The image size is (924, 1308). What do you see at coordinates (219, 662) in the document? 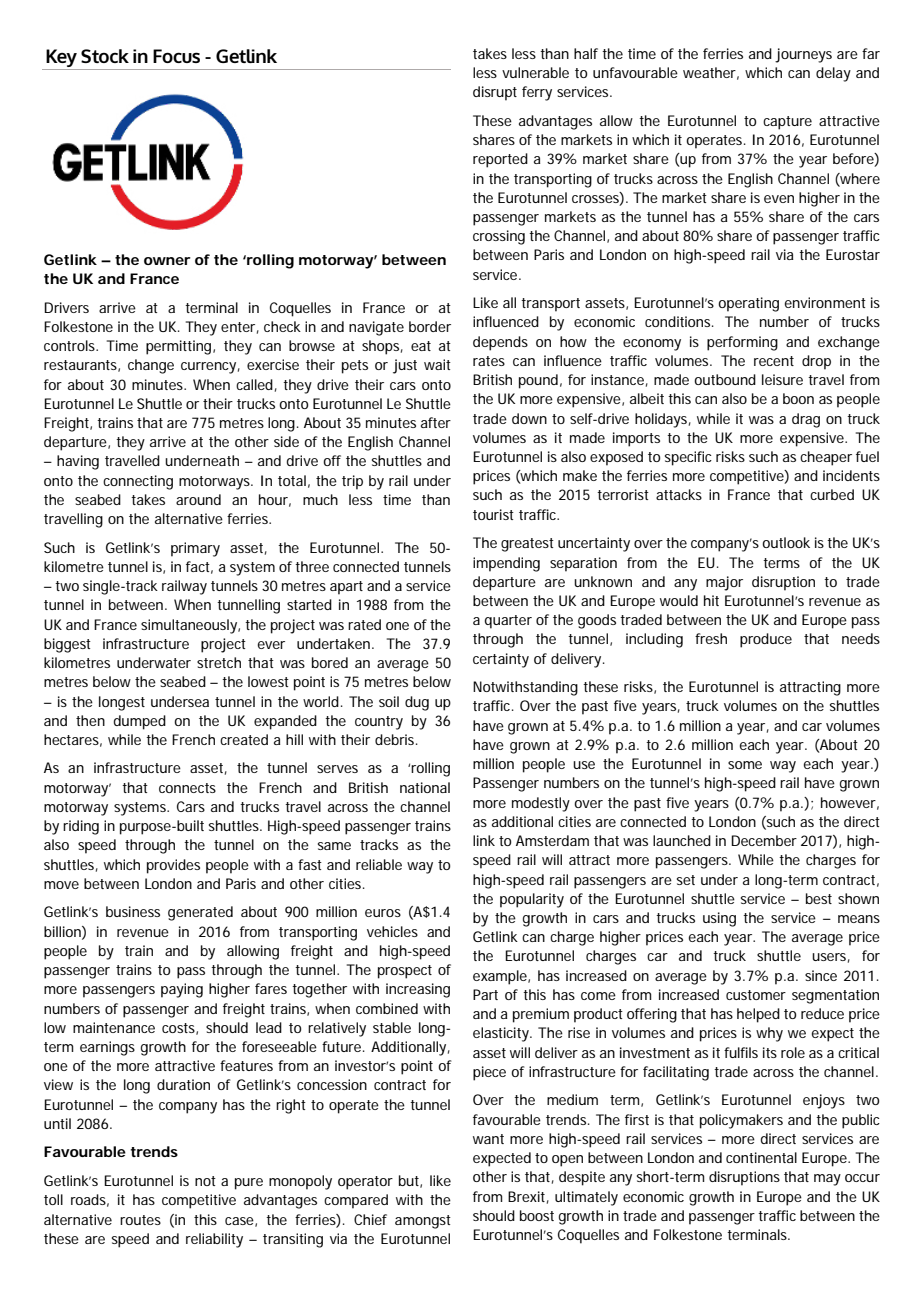
I see `stretch` at bounding box center [219, 662].
